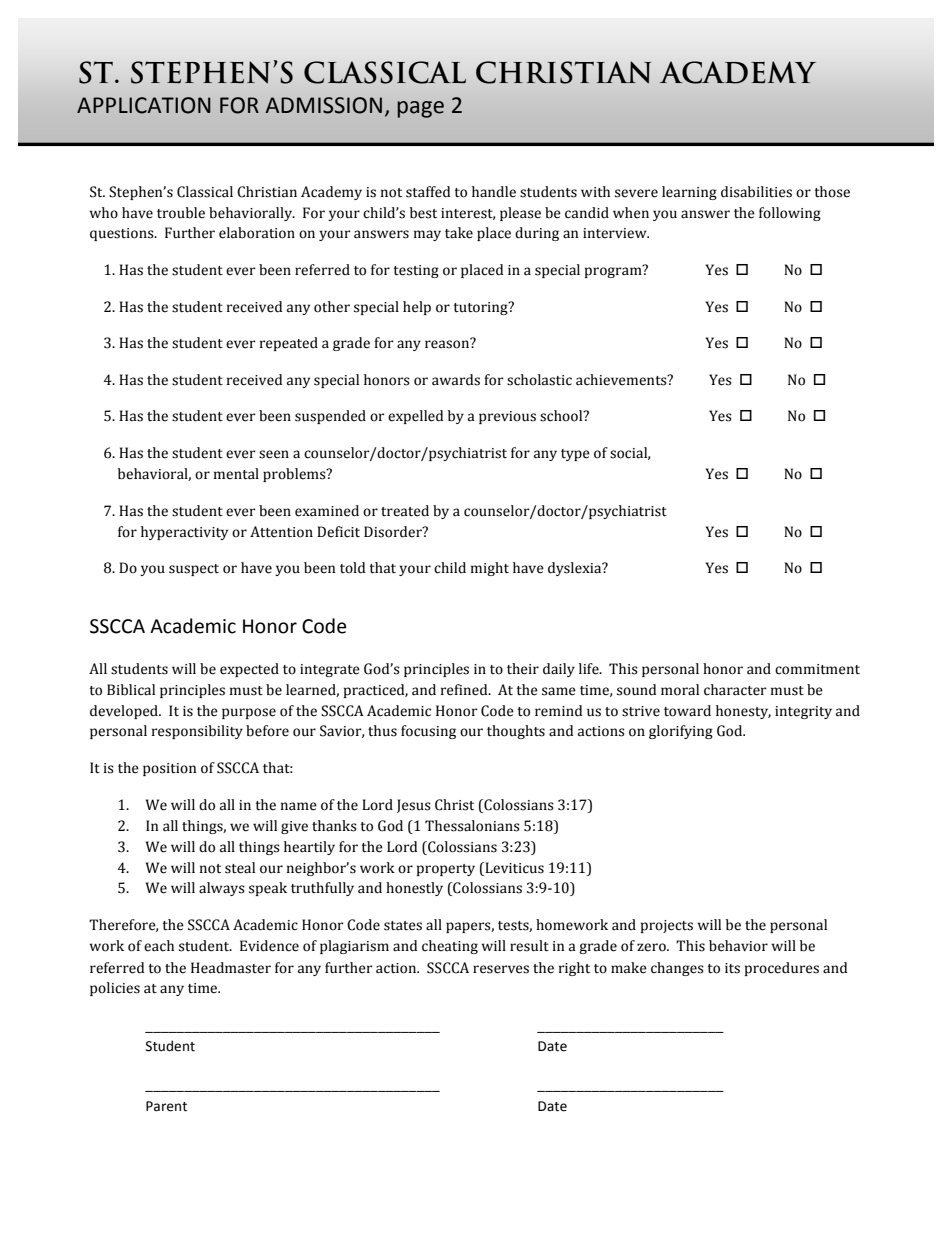  What do you see at coordinates (490, 569) in the document?
I see `might` at bounding box center [490, 569].
